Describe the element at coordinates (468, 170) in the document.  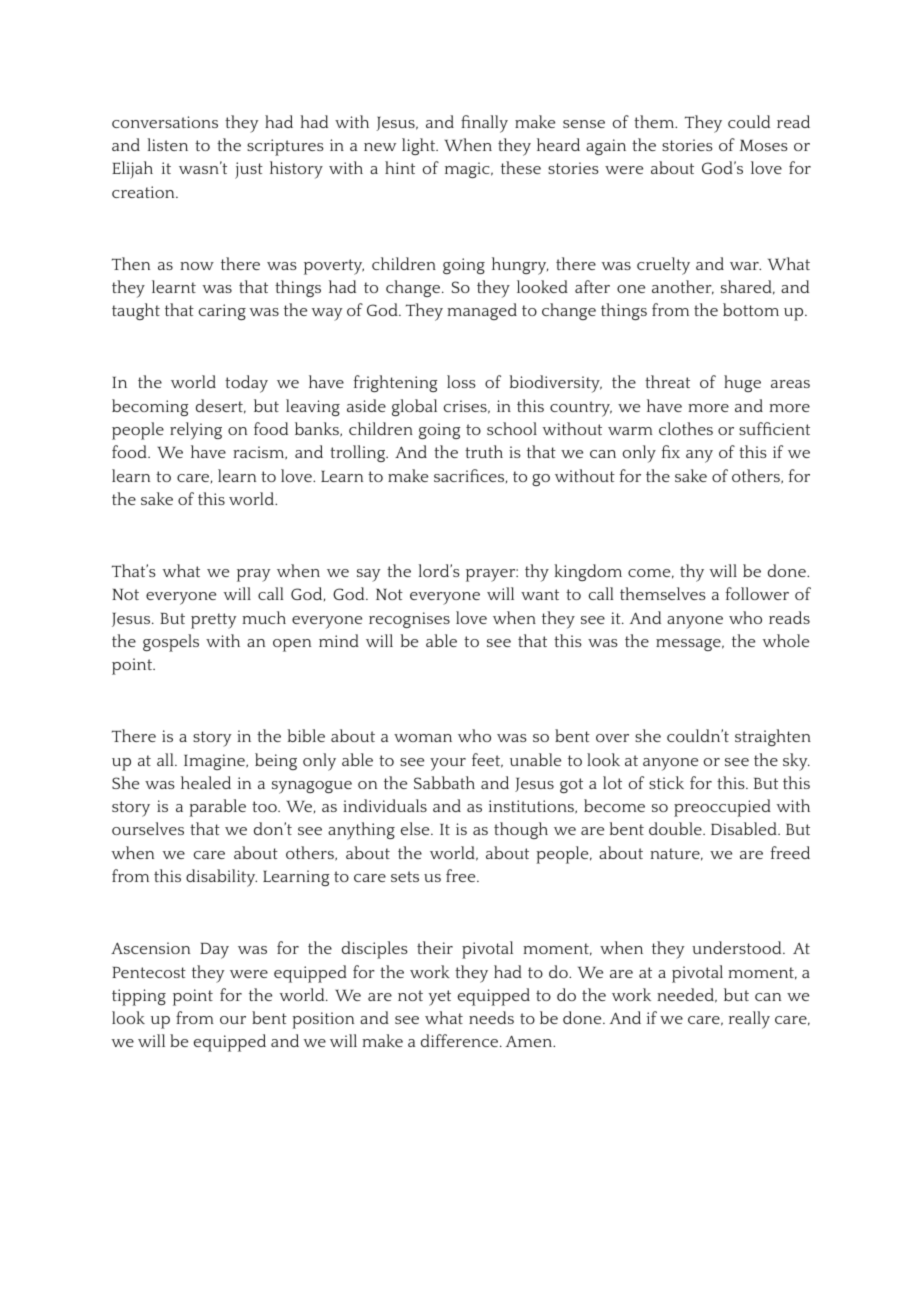
I see `magic` at that location.
